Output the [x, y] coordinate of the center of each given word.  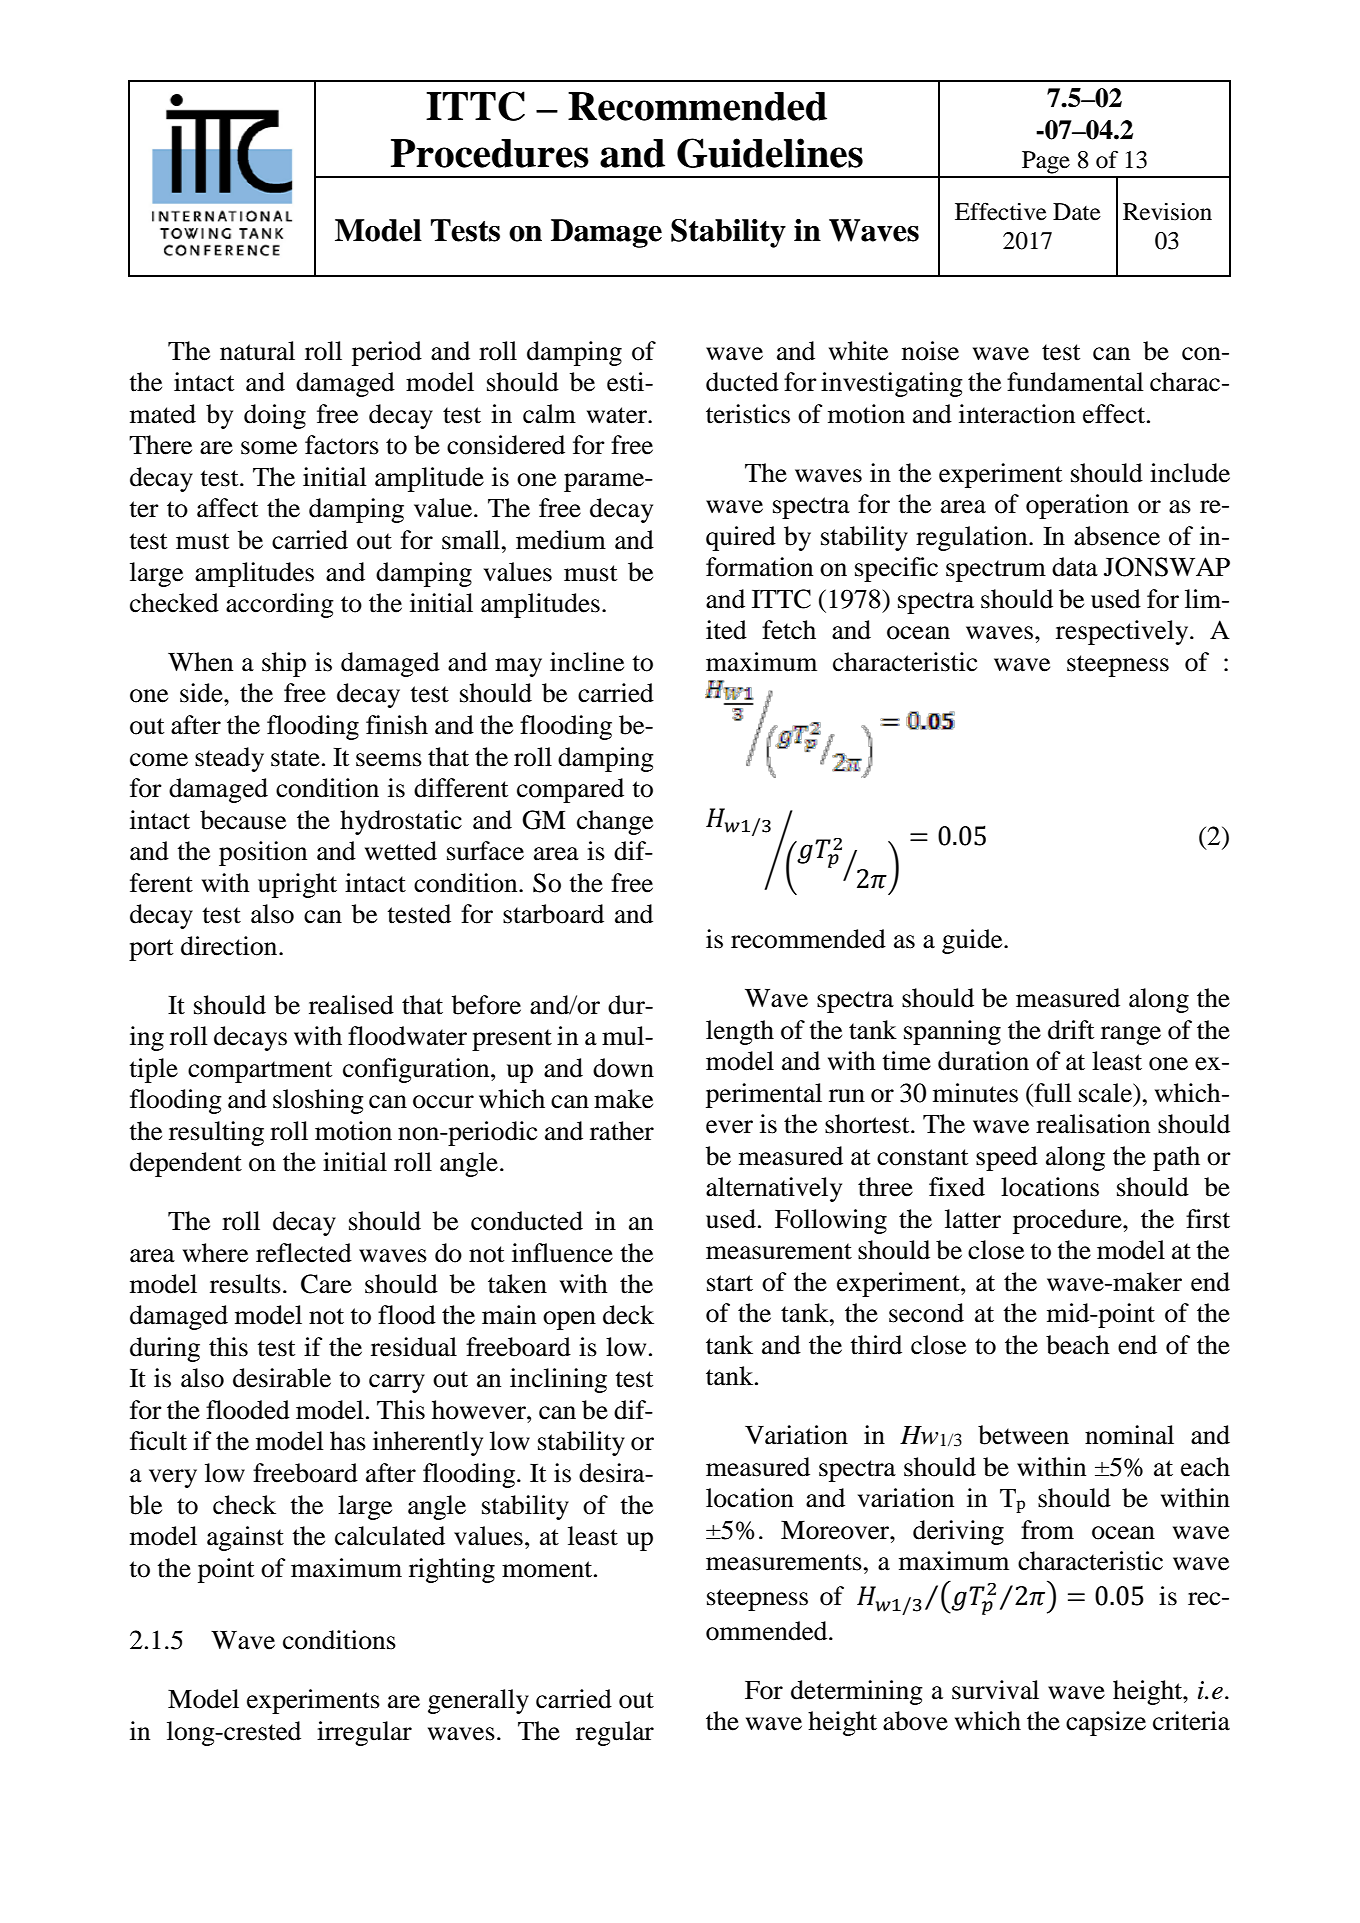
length [740, 1032]
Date [1077, 212]
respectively [1123, 632]
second [926, 1313]
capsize [1106, 1723]
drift [1071, 1030]
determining [857, 1692]
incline [587, 662]
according [280, 605]
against [245, 1538]
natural [257, 351]
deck [628, 1315]
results [245, 1284]
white [858, 351]
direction [230, 946]
